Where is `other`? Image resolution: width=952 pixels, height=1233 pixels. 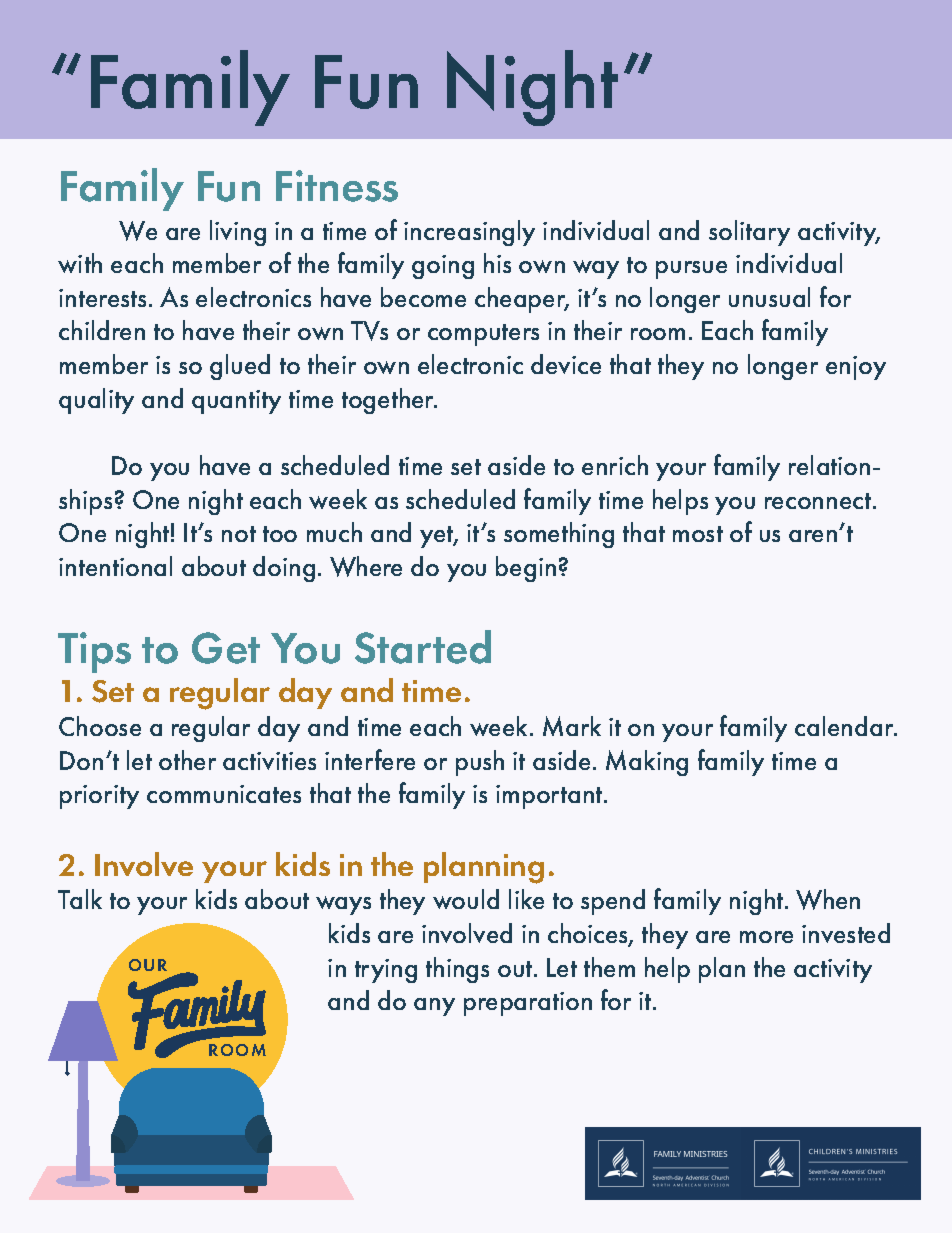 other is located at coordinates (187, 760).
